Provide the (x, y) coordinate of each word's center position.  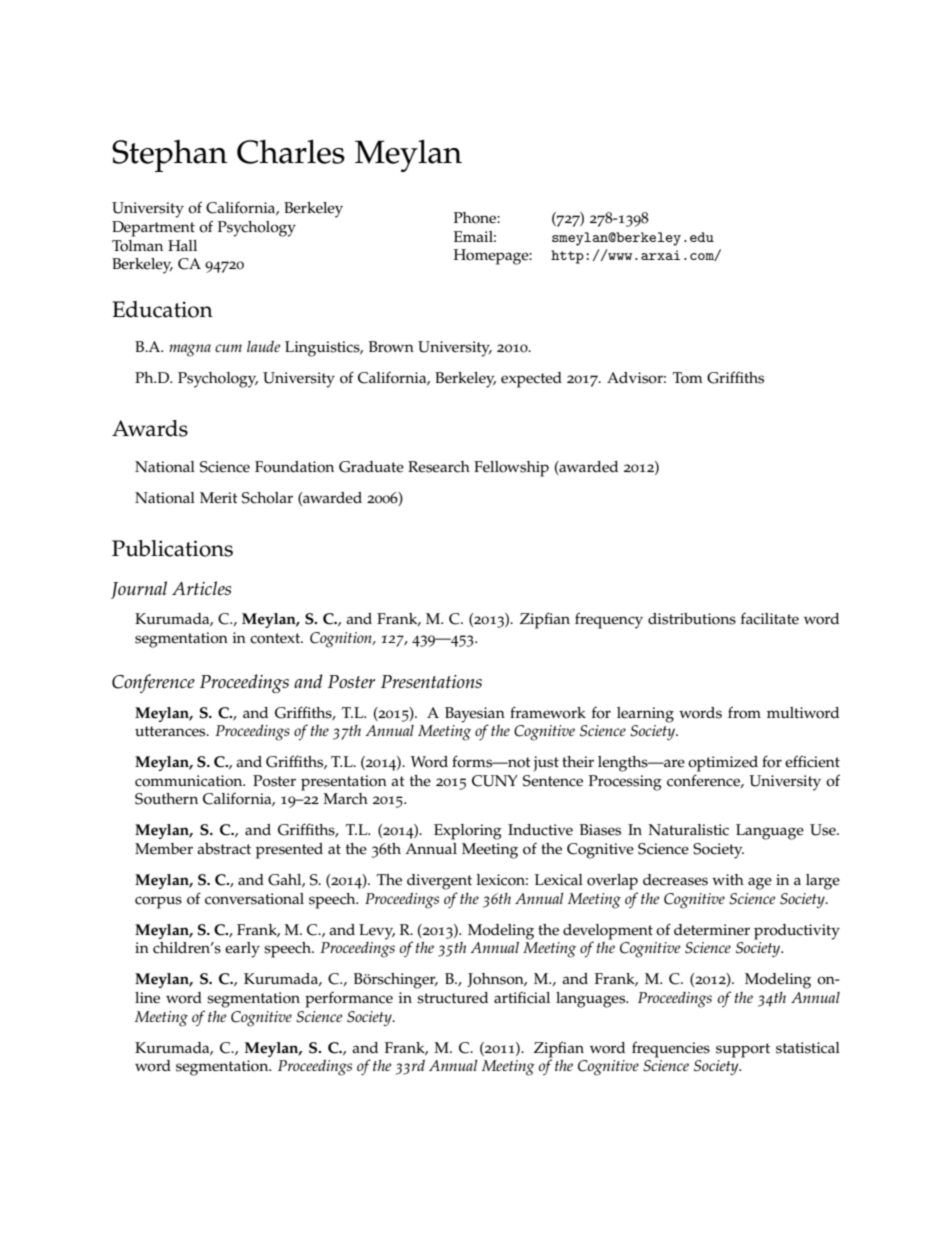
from (744, 712)
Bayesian (475, 715)
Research (439, 467)
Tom (688, 378)
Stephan (169, 156)
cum (228, 348)
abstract (224, 849)
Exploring (468, 832)
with (728, 879)
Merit (219, 498)
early (242, 950)
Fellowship (511, 469)
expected (531, 380)
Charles (291, 151)
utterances (171, 731)
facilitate (770, 618)
